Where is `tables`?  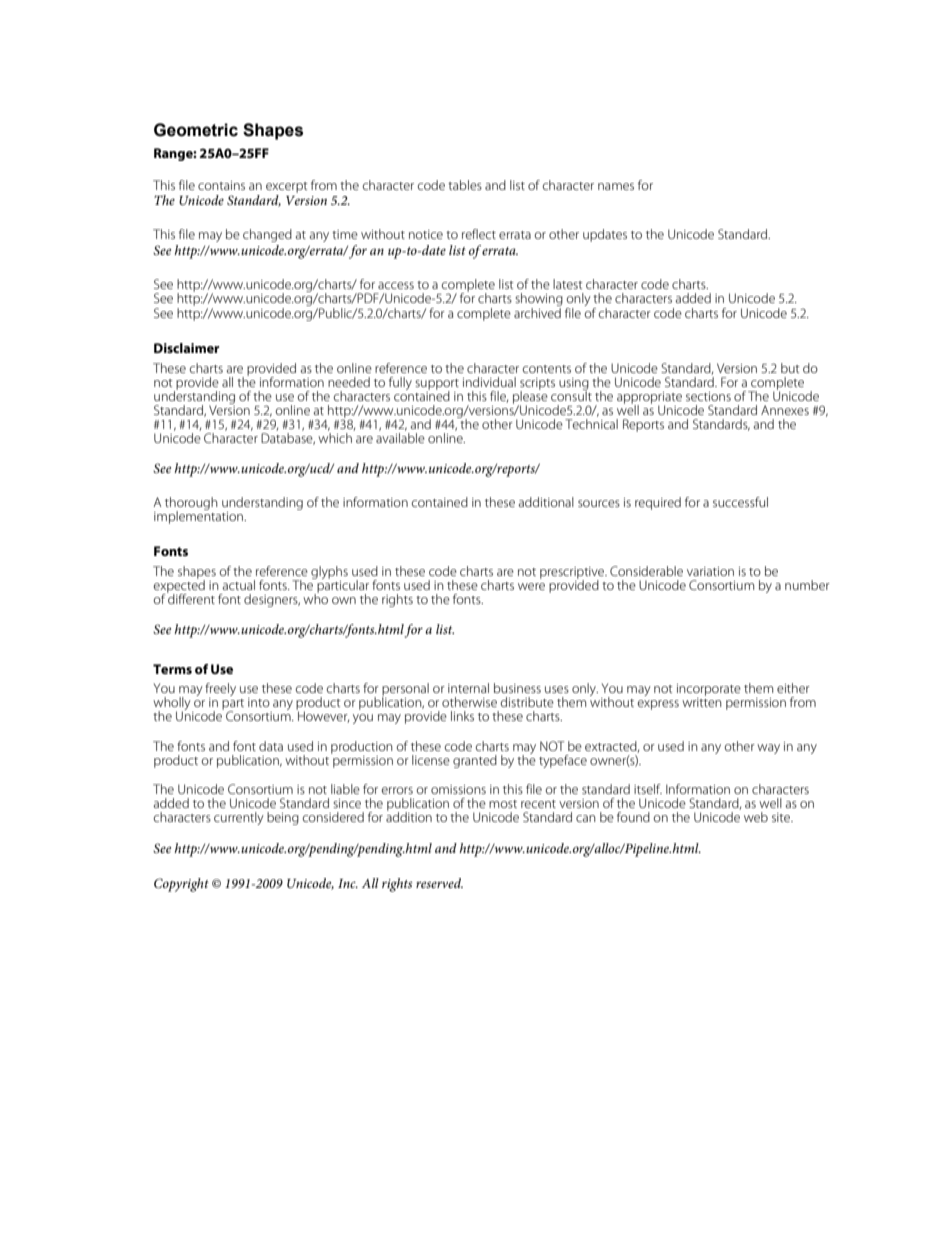
tables is located at coordinates (465, 185).
